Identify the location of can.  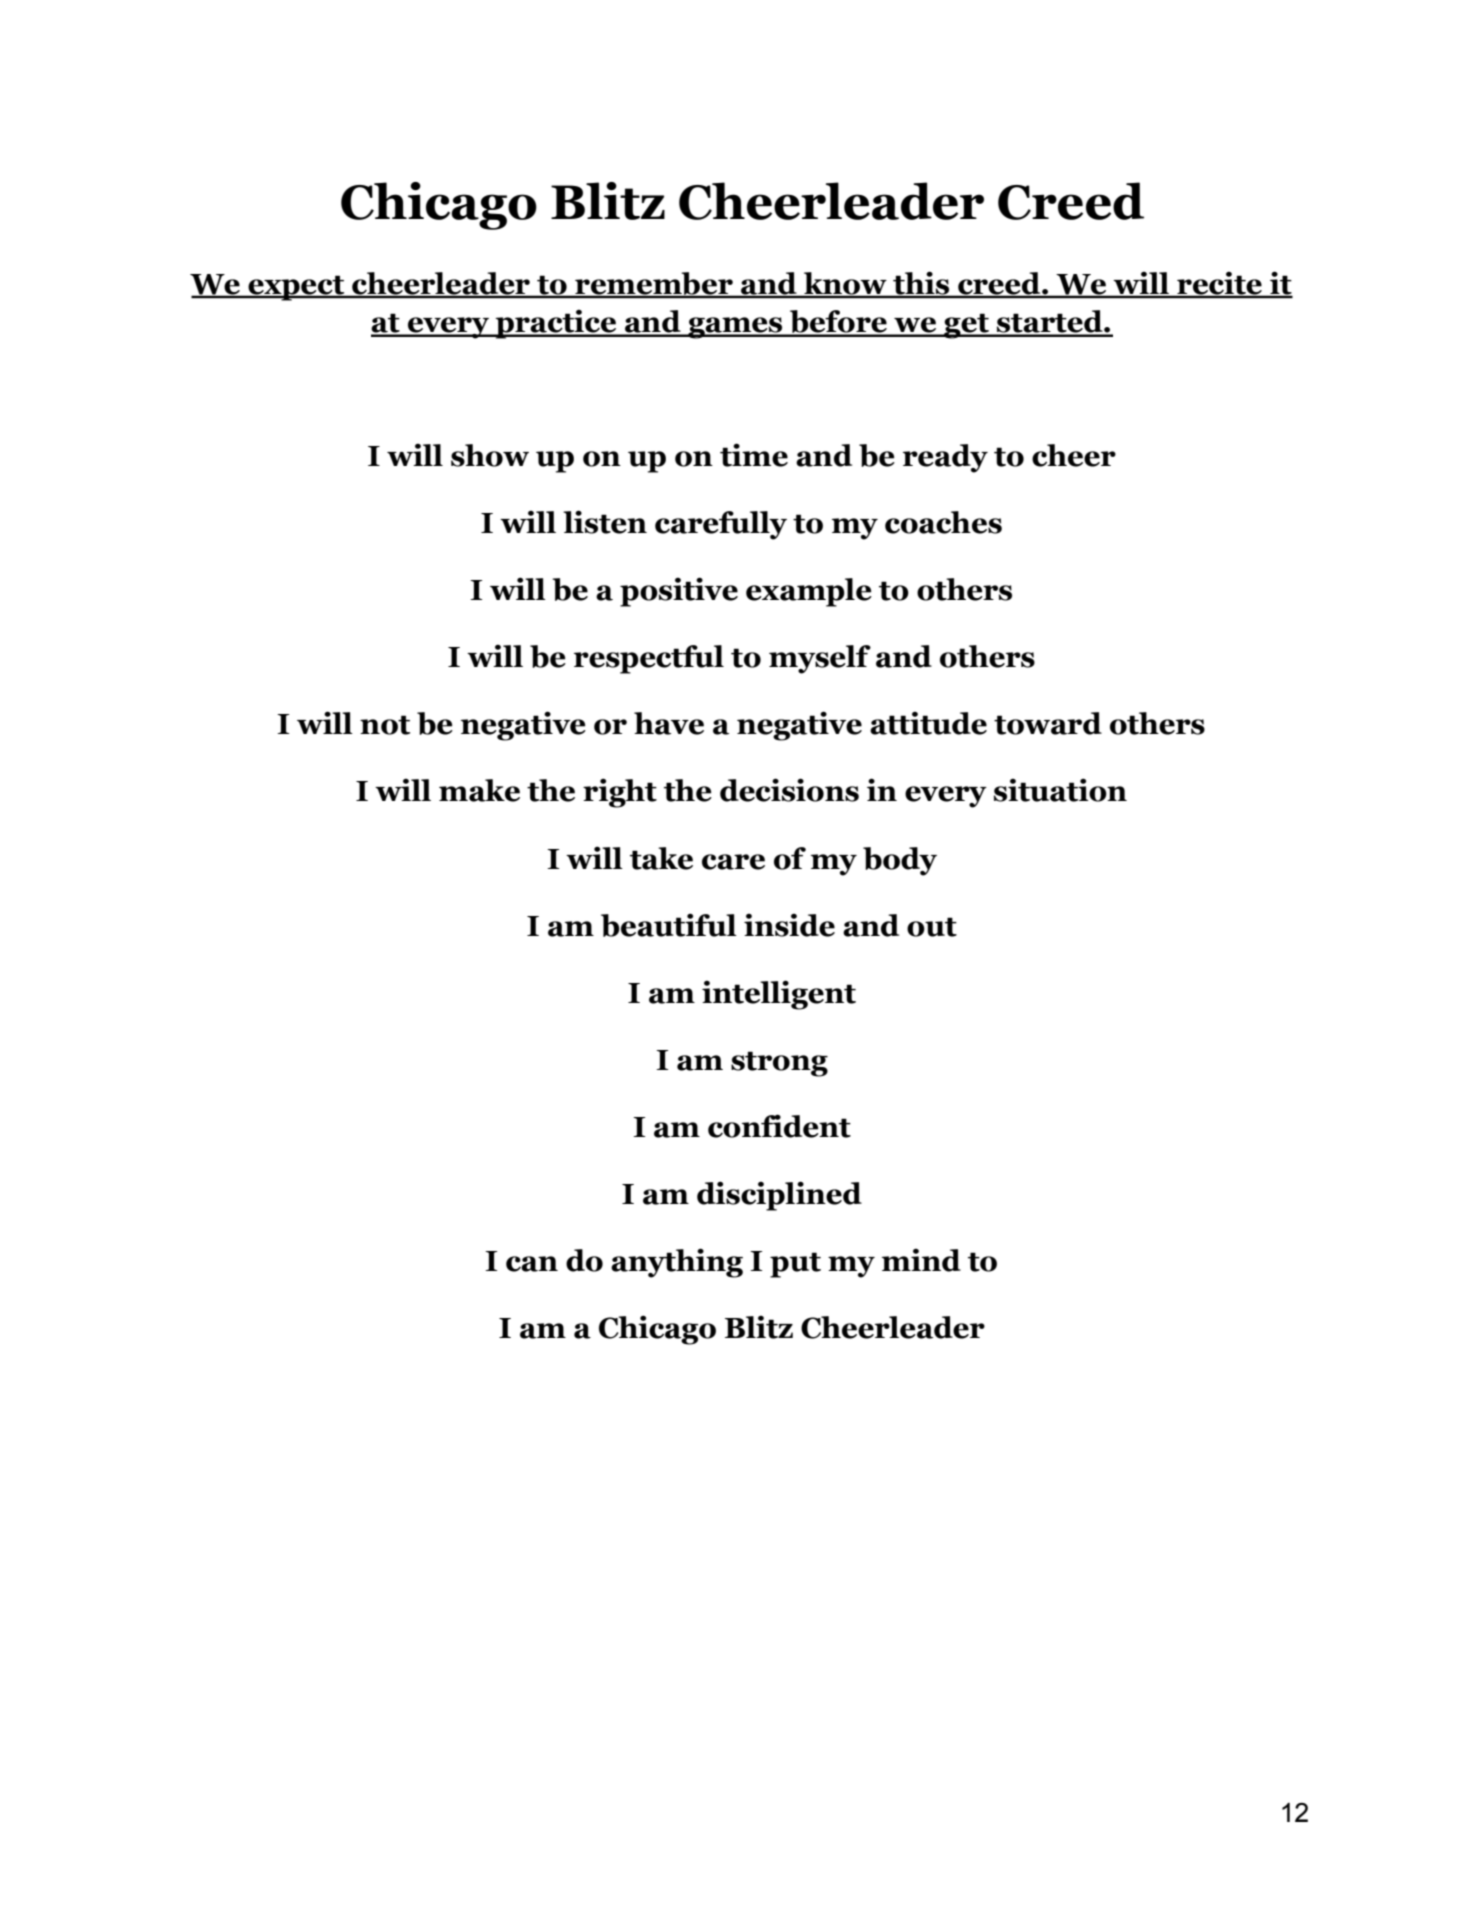
(532, 1264).
